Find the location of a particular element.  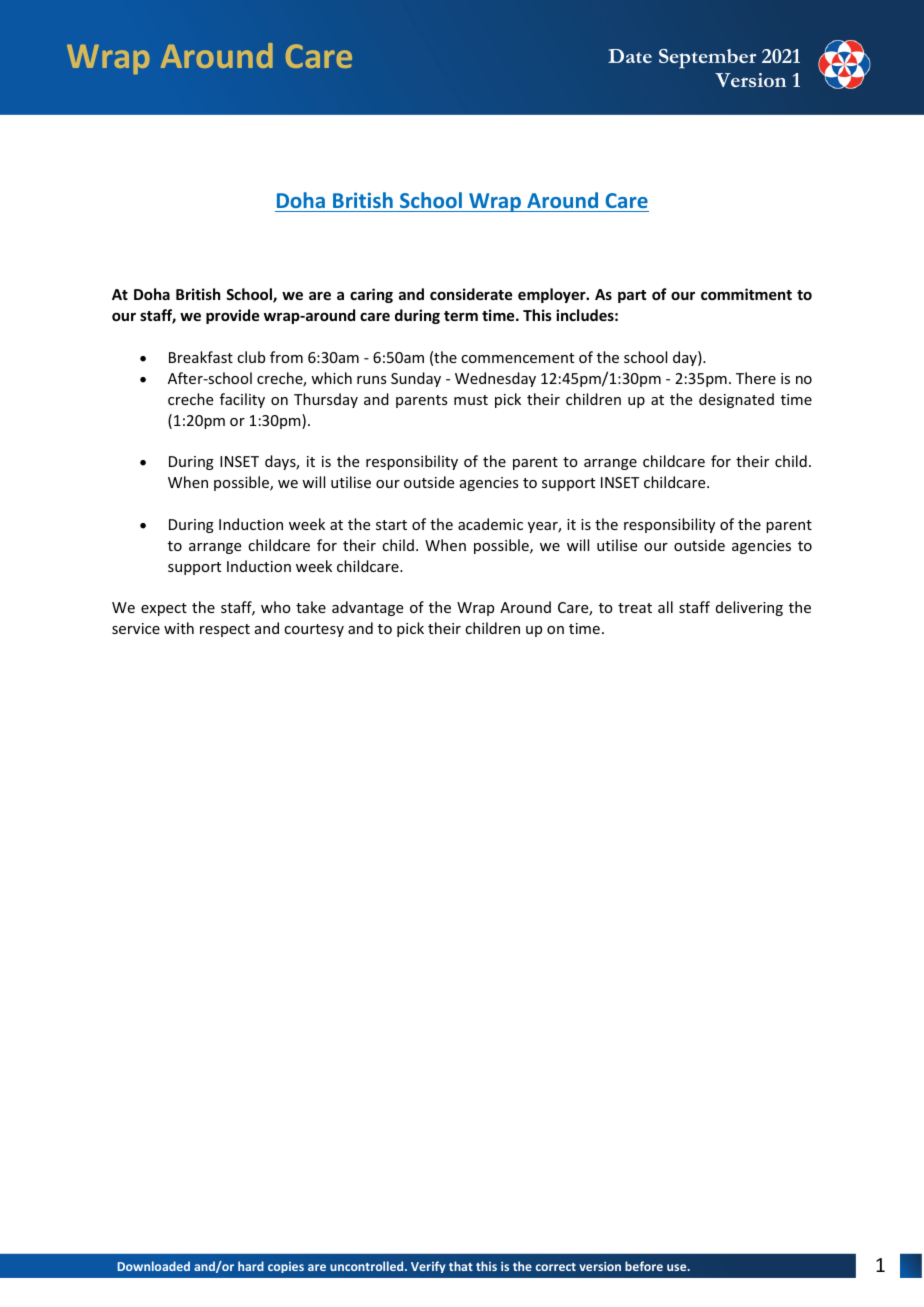

advantage is located at coordinates (367, 608).
